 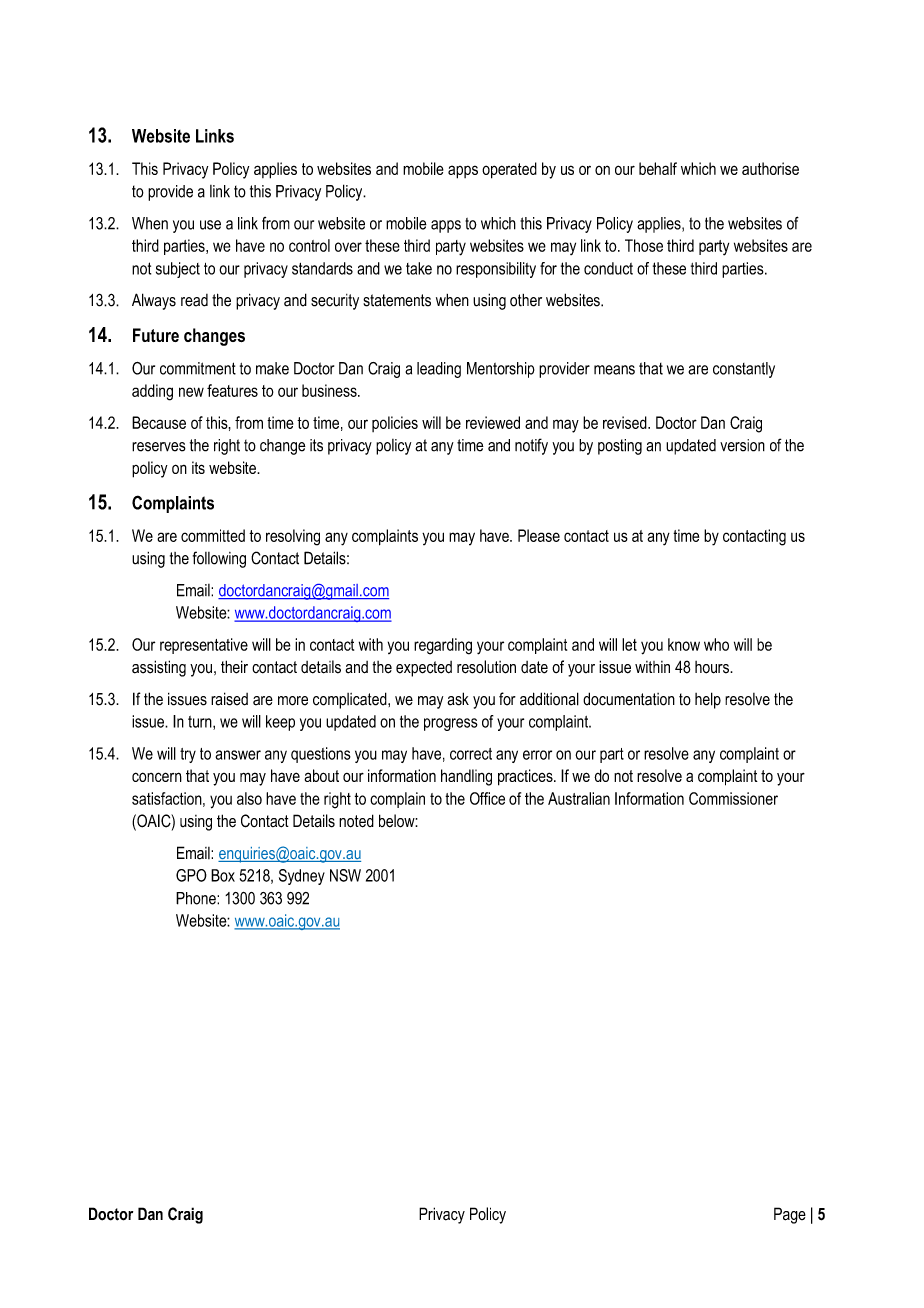 What do you see at coordinates (744, 370) in the screenshot?
I see `constantly` at bounding box center [744, 370].
